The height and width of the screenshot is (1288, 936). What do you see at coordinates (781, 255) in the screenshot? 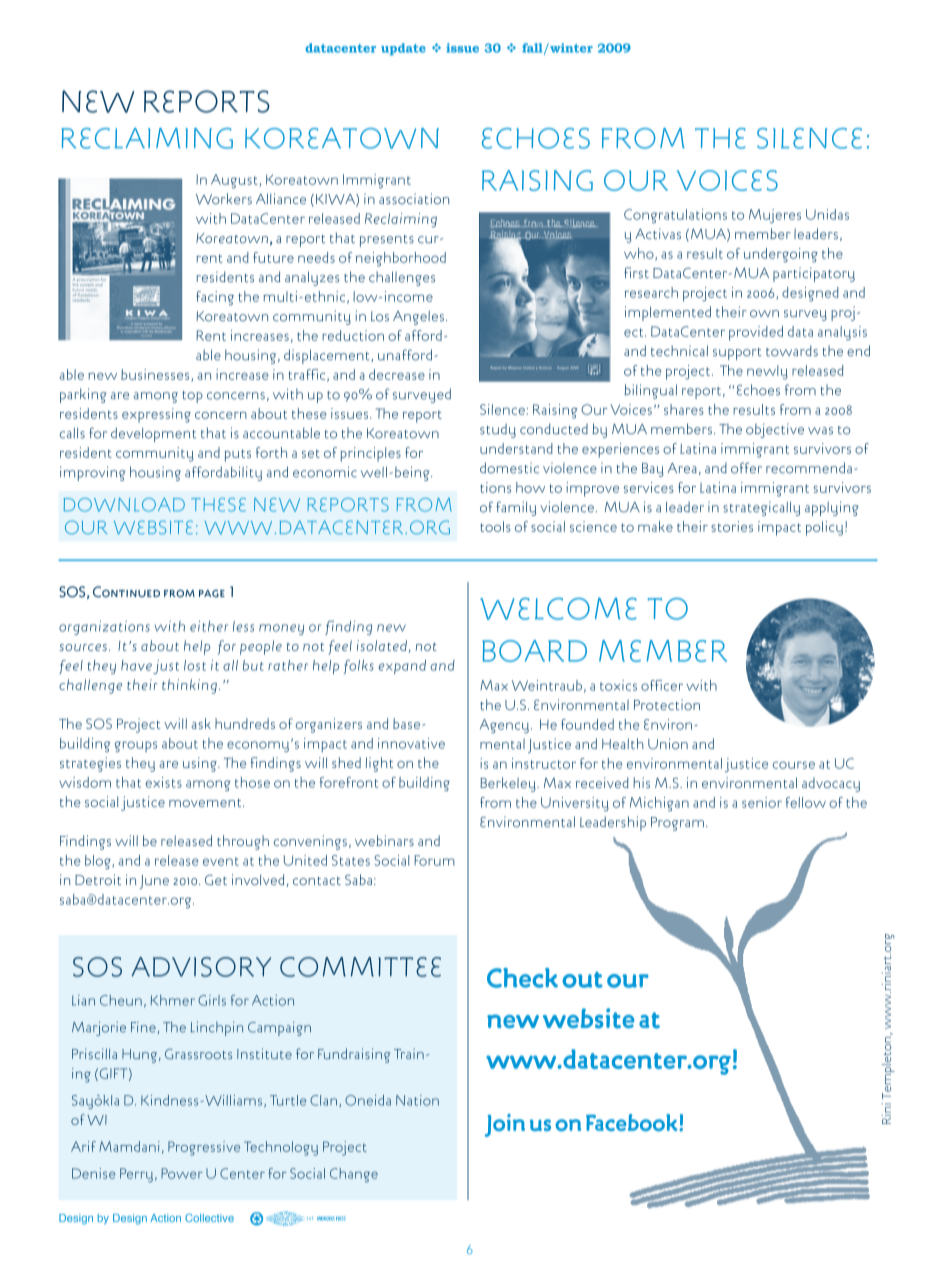
I see `undergoing` at bounding box center [781, 255].
